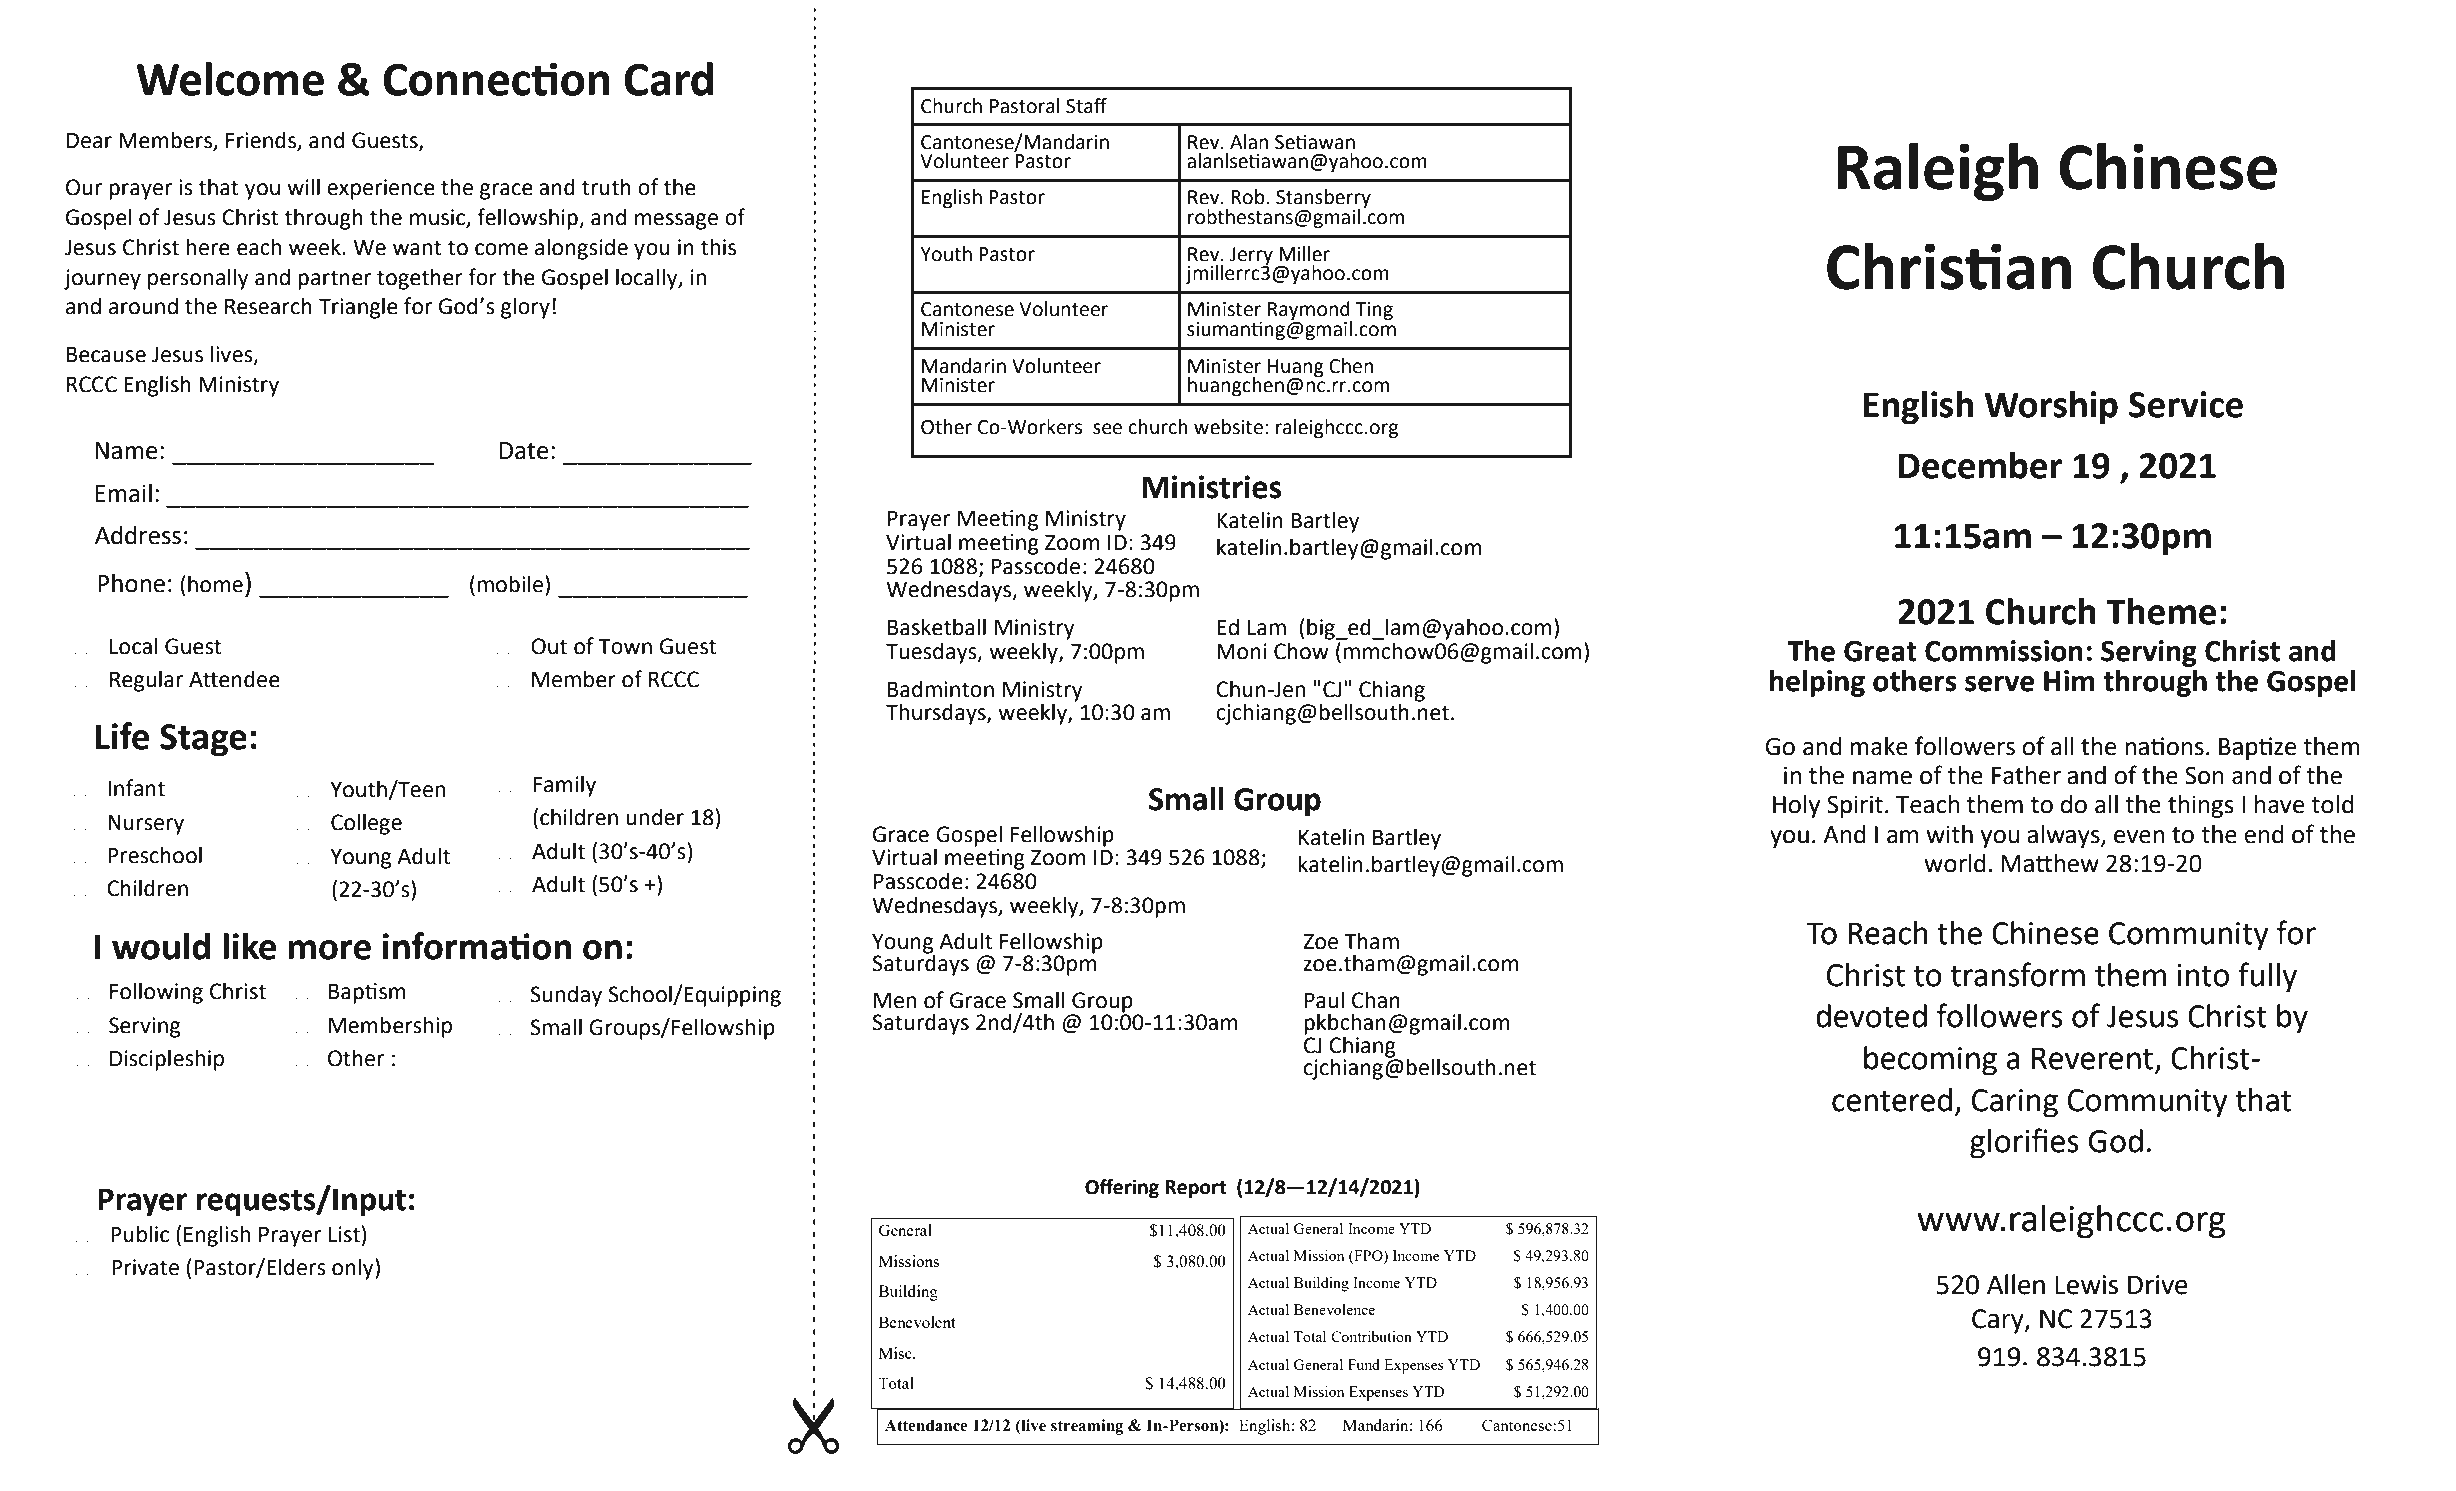  I want to click on Staff, so click(1086, 106).
